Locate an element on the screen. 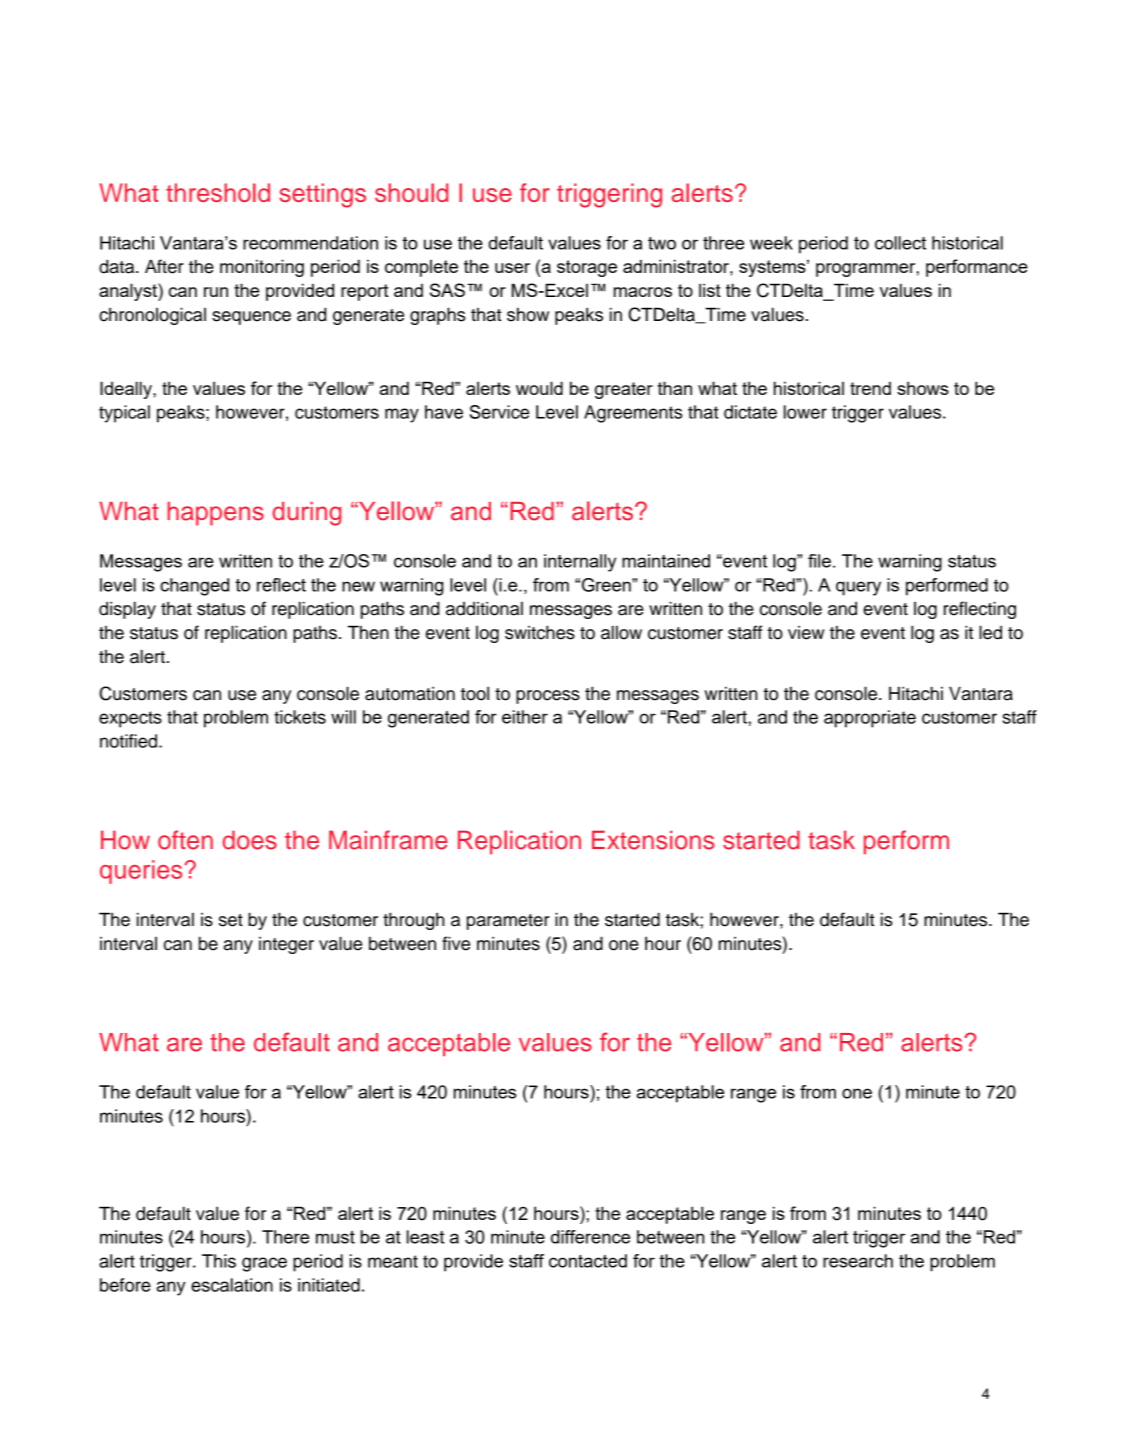 The image size is (1122, 1452). Extensions is located at coordinates (653, 840).
